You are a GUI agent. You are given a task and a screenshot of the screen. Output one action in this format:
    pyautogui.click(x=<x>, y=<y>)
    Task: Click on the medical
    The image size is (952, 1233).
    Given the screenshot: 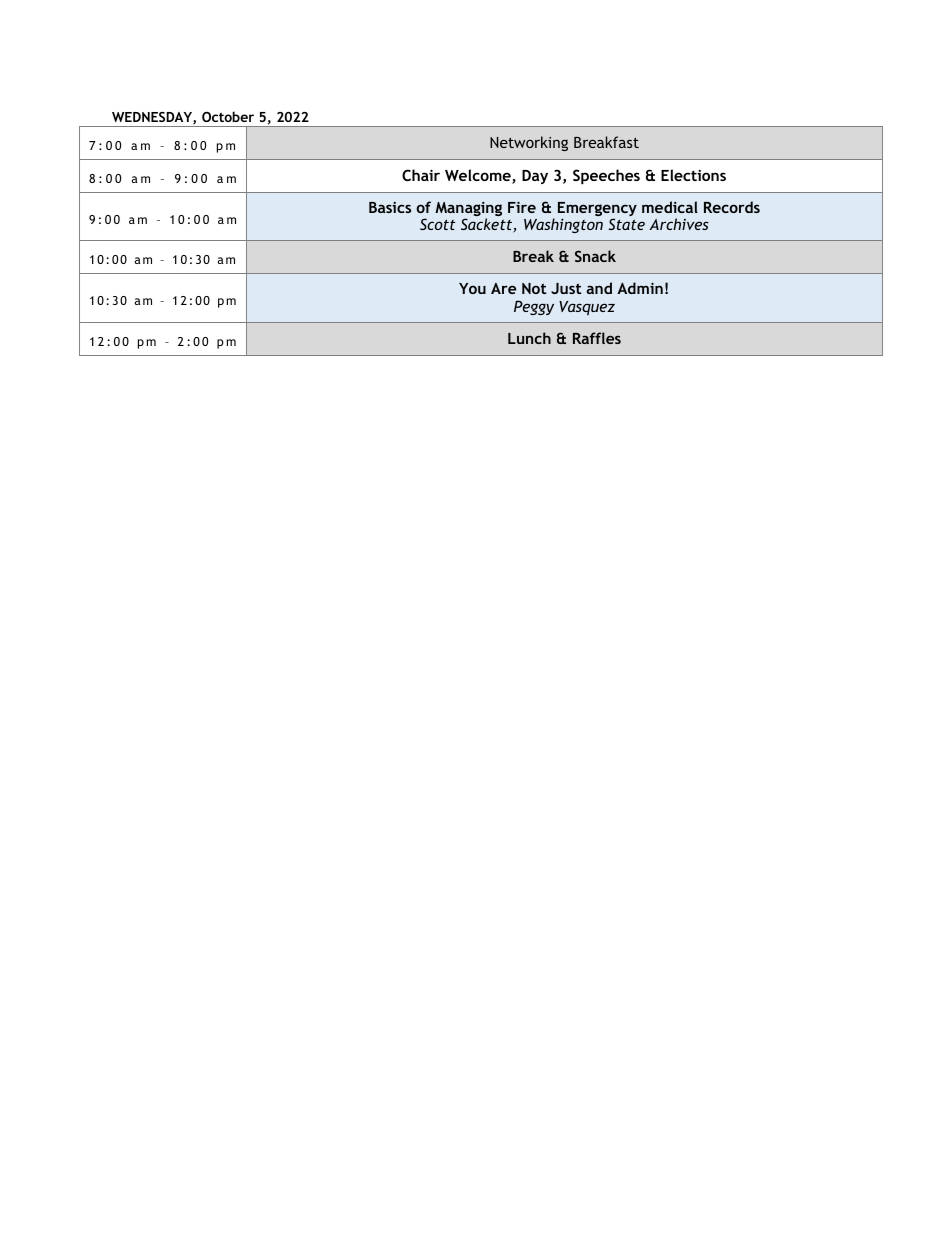 What is the action you would take?
    pyautogui.click(x=670, y=207)
